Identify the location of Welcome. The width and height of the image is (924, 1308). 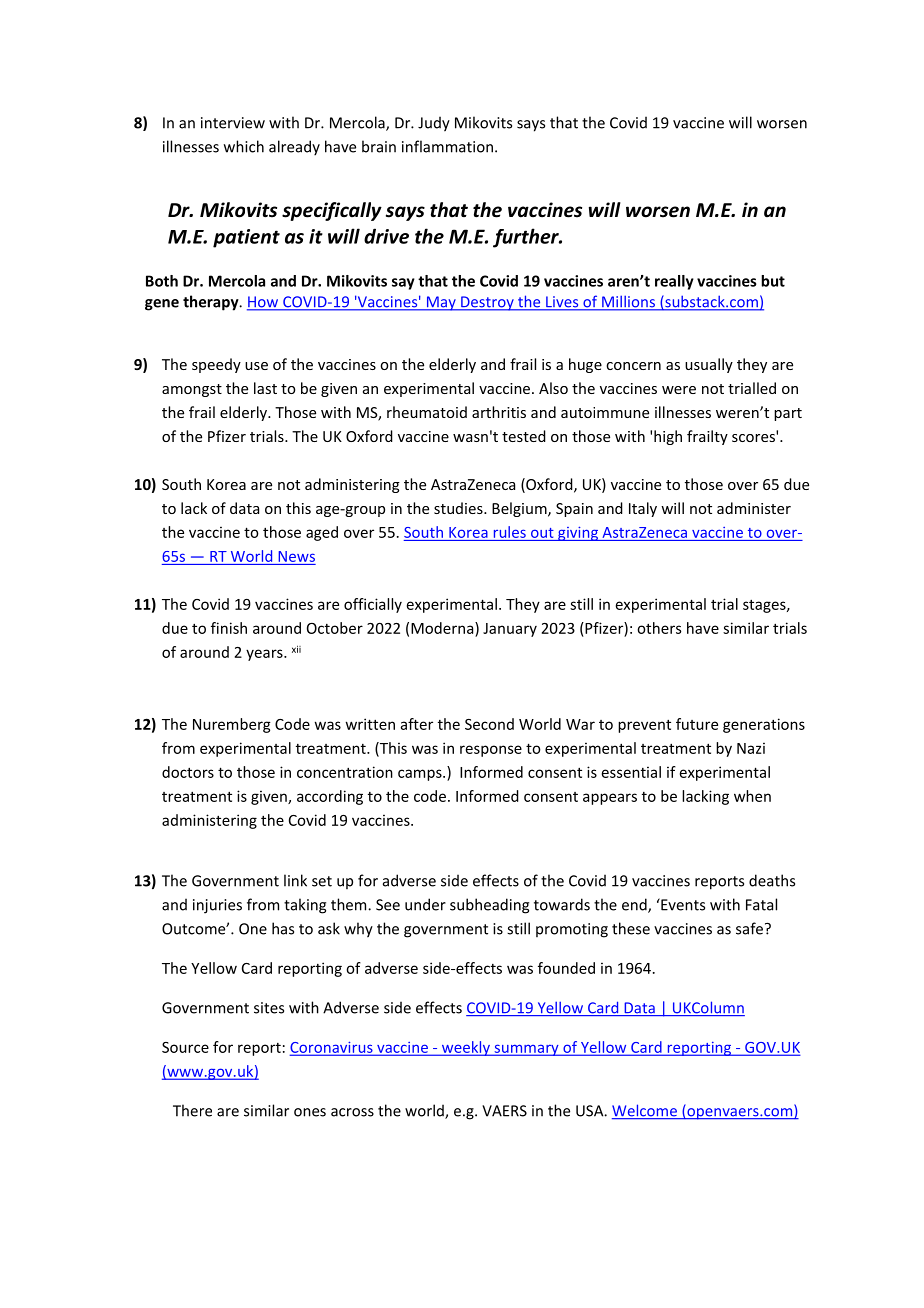
(645, 1111).
